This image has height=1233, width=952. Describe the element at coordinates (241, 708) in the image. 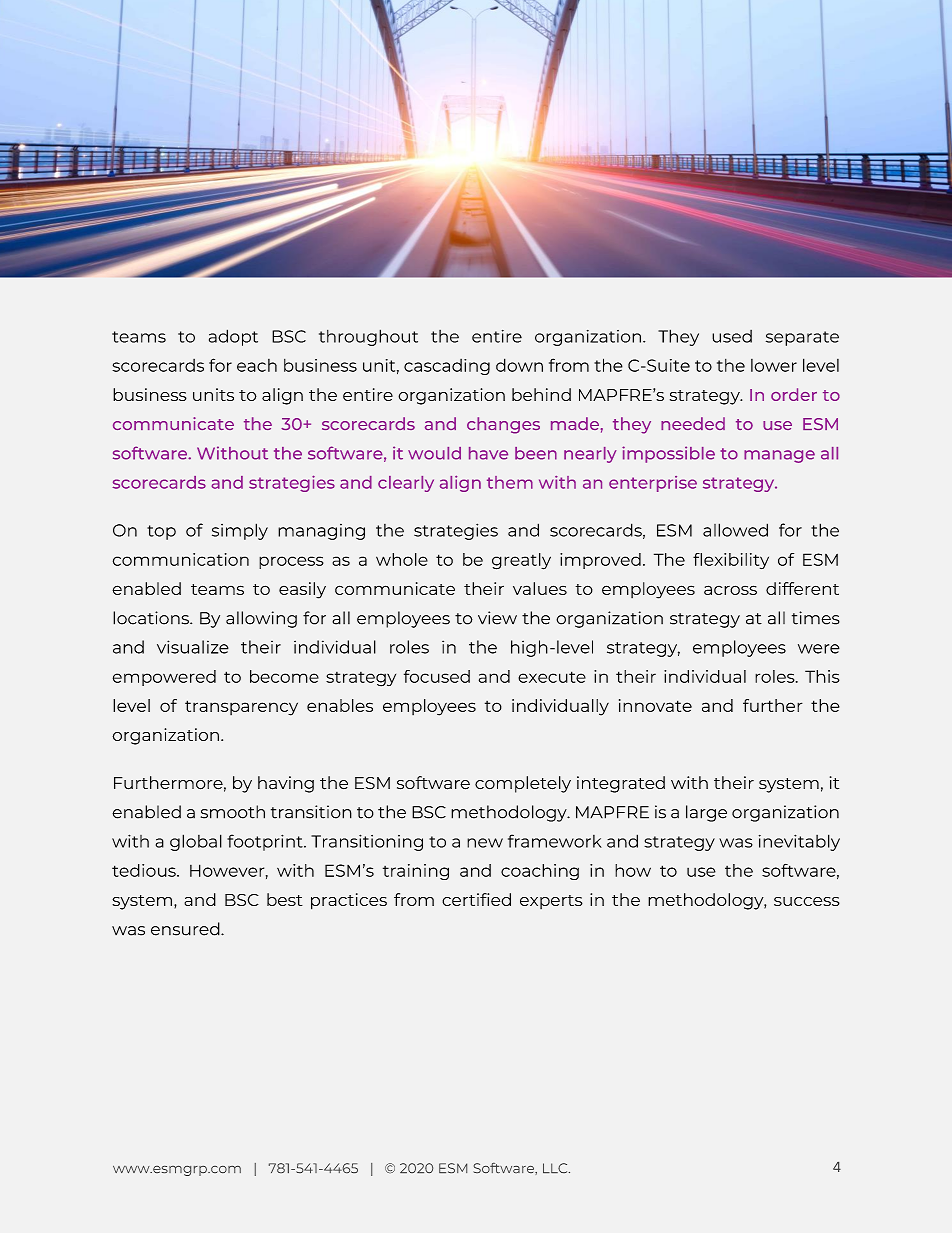

I see `transparency` at that location.
